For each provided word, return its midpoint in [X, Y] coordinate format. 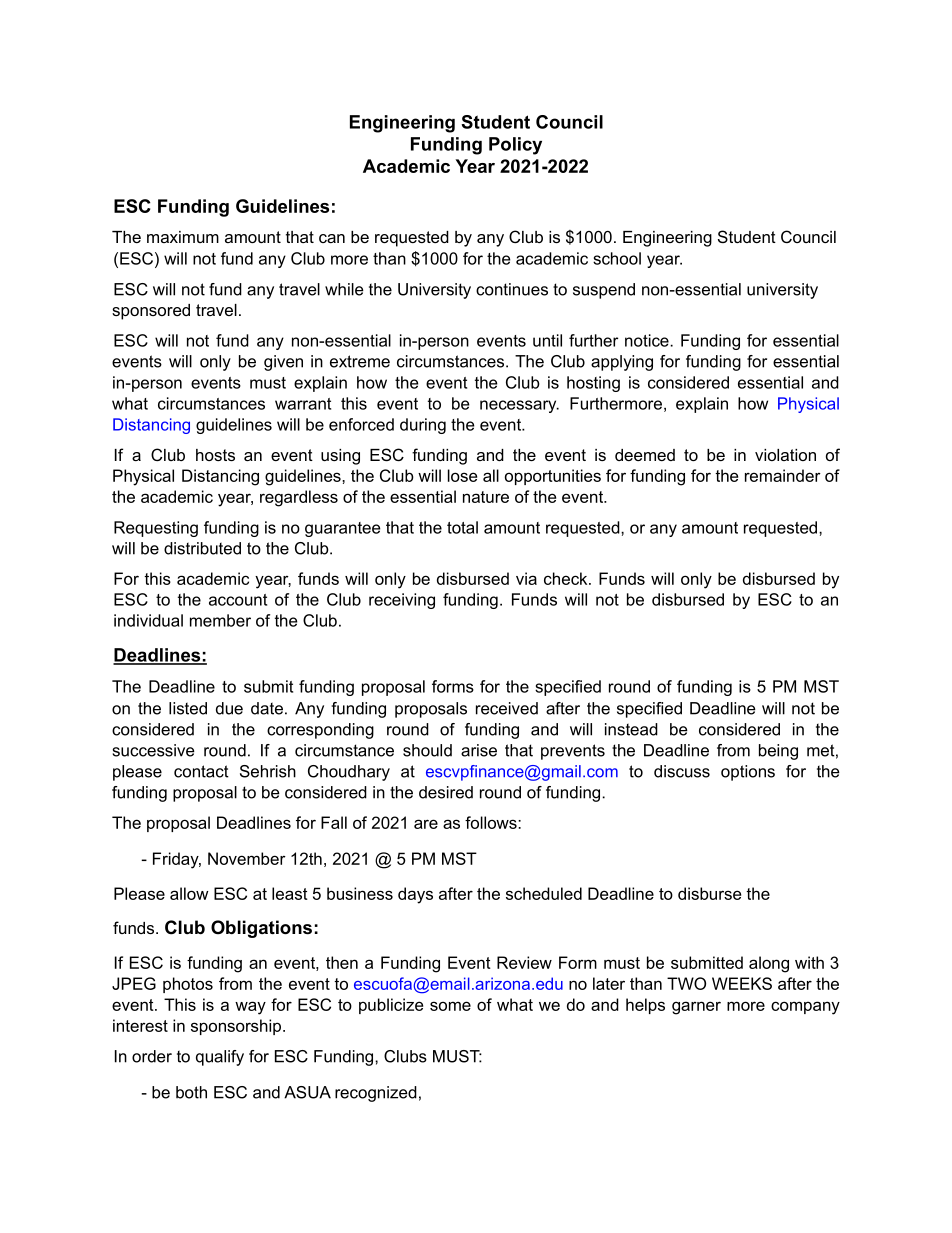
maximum [183, 237]
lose [462, 475]
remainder [783, 475]
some [450, 1006]
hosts [215, 455]
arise [479, 750]
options [748, 773]
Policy [515, 146]
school [617, 258]
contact [201, 771]
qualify [220, 1058]
